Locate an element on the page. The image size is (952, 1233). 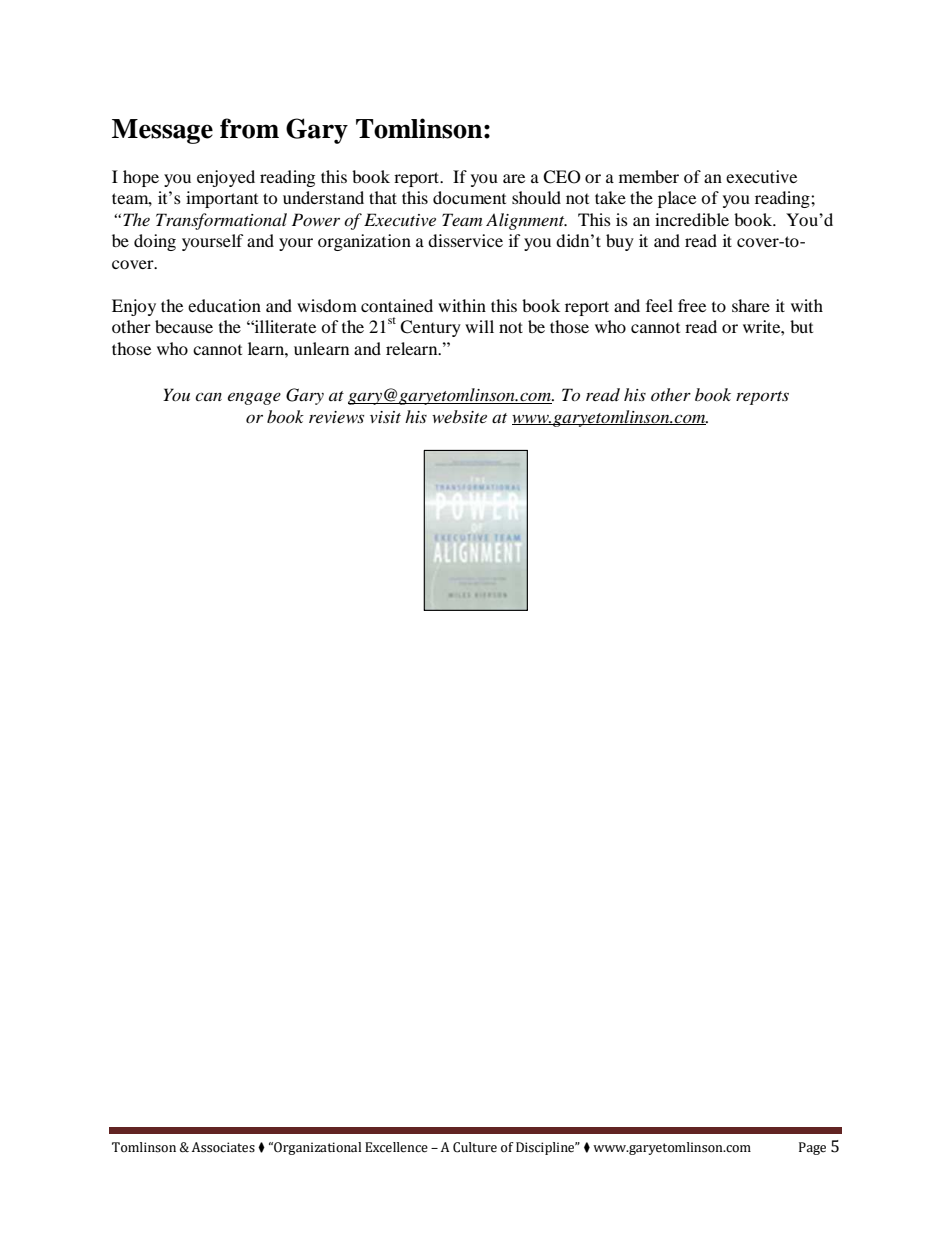
Century is located at coordinates (430, 328).
